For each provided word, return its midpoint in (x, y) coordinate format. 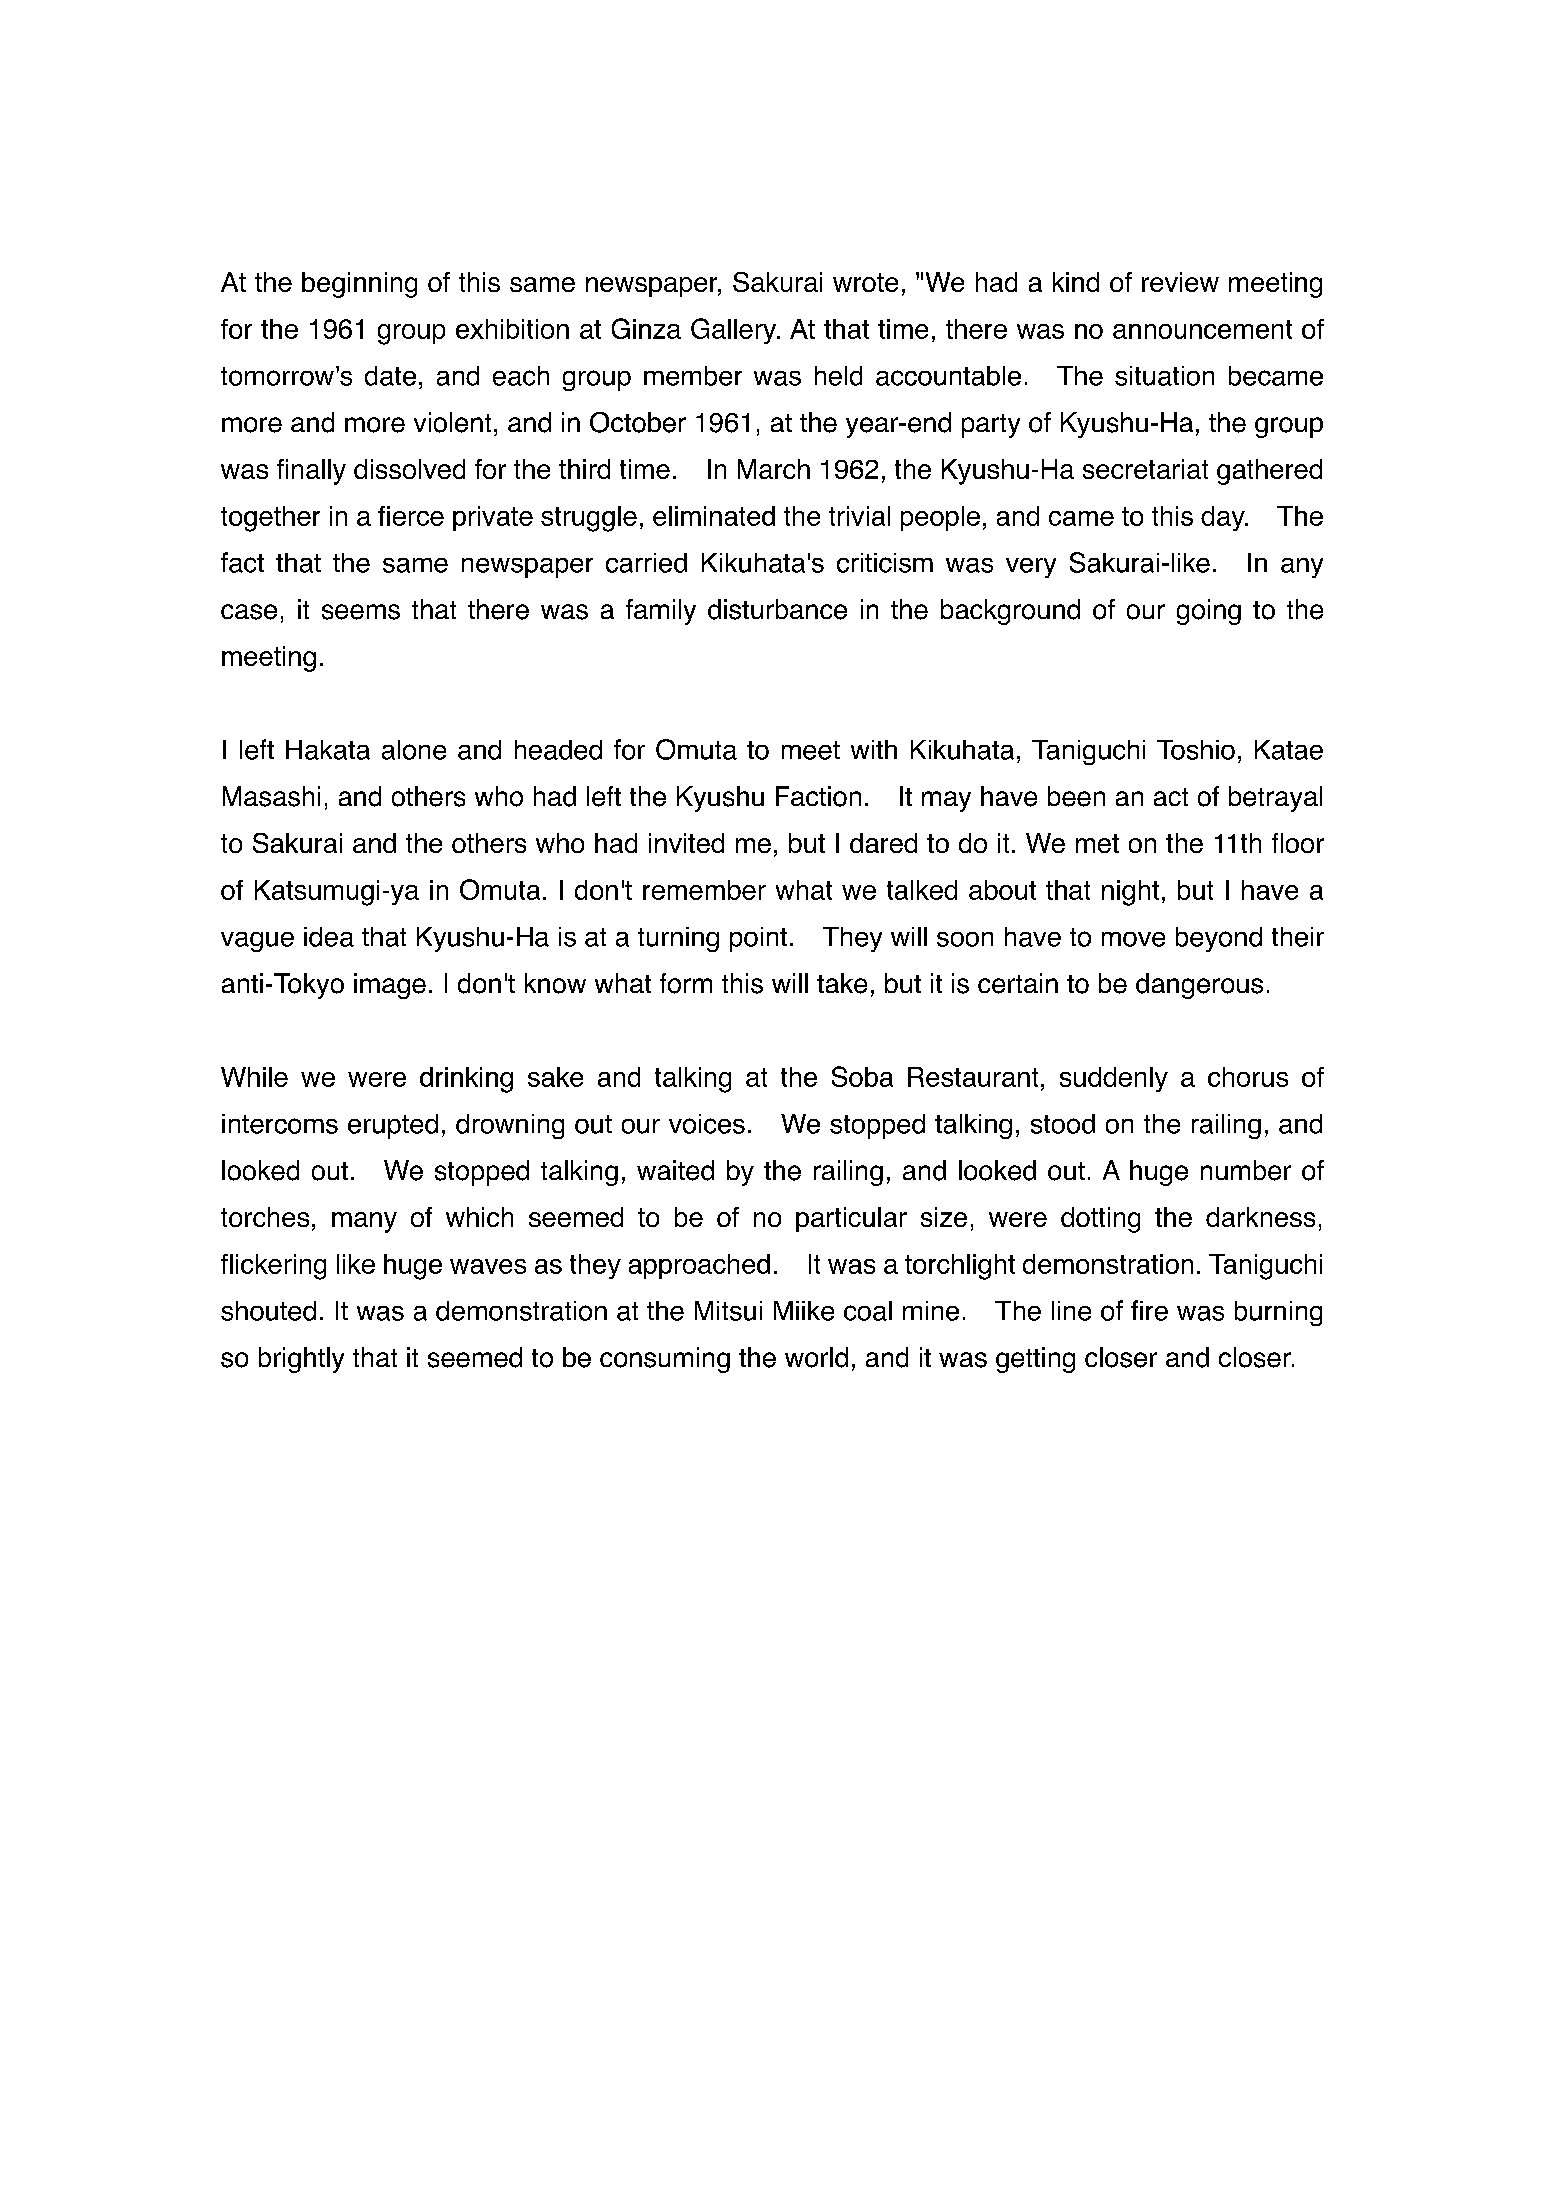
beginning (359, 285)
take (842, 983)
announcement (1202, 329)
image (390, 986)
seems (361, 612)
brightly (301, 1360)
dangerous (1199, 986)
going (1209, 612)
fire (1149, 1310)
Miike (804, 1311)
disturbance (777, 609)
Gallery (735, 331)
